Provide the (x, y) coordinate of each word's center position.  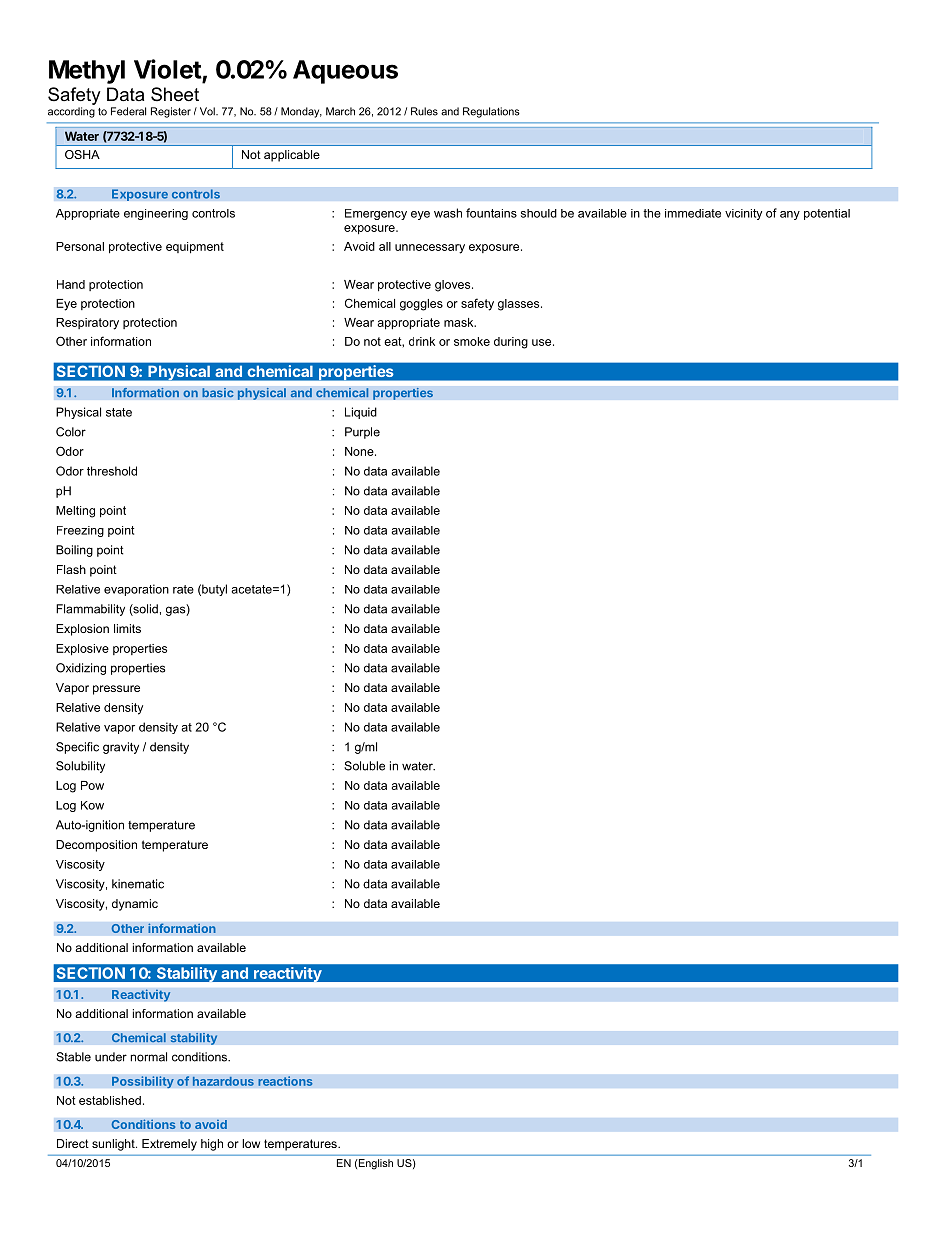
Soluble (364, 766)
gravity (121, 748)
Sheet (175, 94)
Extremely (169, 1145)
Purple (362, 433)
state (119, 412)
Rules (424, 111)
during (511, 343)
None (360, 451)
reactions (285, 1081)
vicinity (743, 214)
